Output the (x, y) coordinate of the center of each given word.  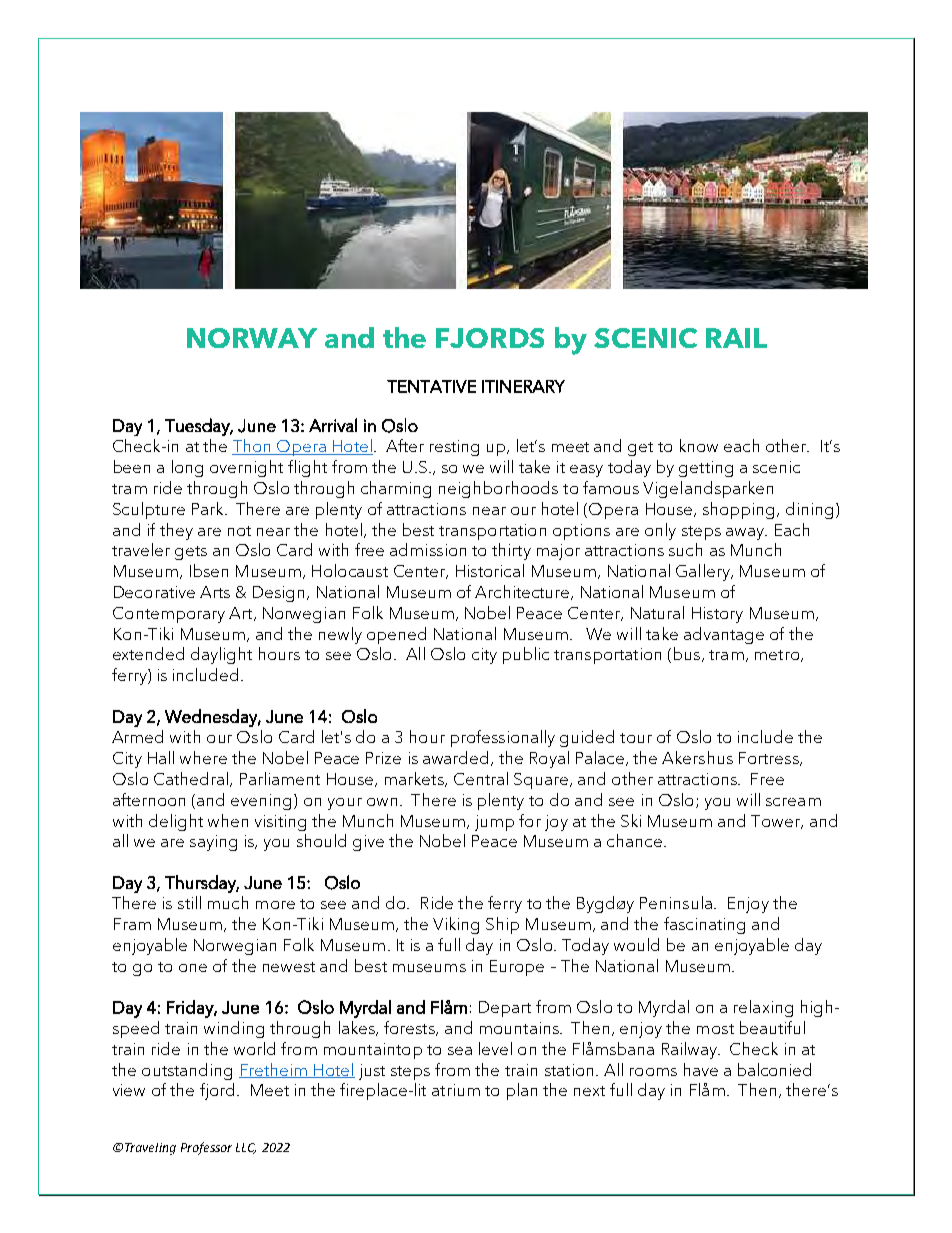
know (699, 445)
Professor (206, 1148)
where (203, 757)
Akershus (697, 757)
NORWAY (252, 338)
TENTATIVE (431, 386)
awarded (455, 757)
